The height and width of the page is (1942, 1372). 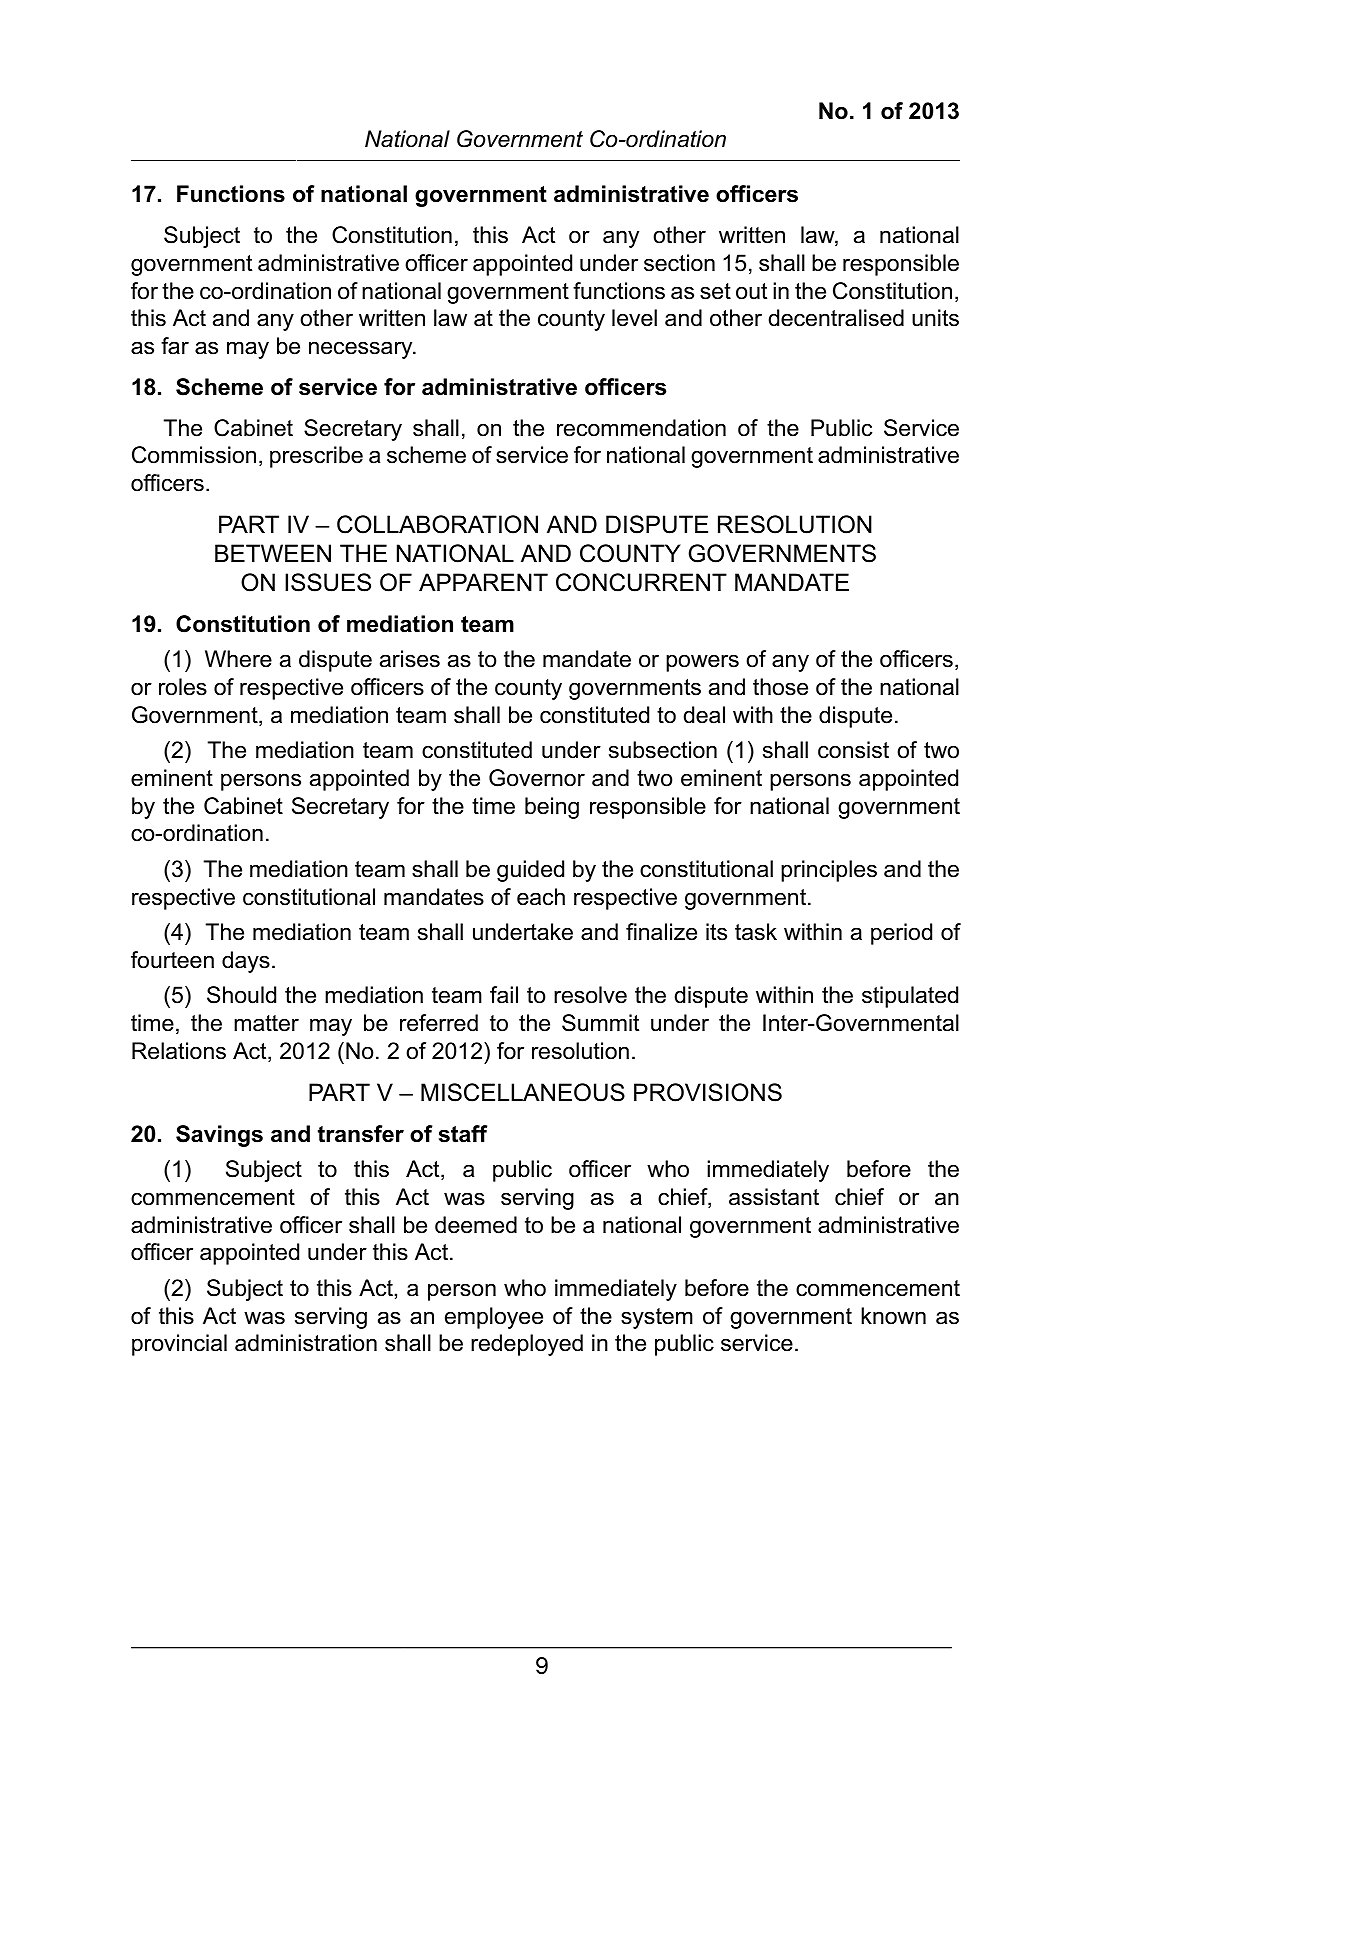 What do you see at coordinates (306, 1343) in the page?
I see `administration` at bounding box center [306, 1343].
